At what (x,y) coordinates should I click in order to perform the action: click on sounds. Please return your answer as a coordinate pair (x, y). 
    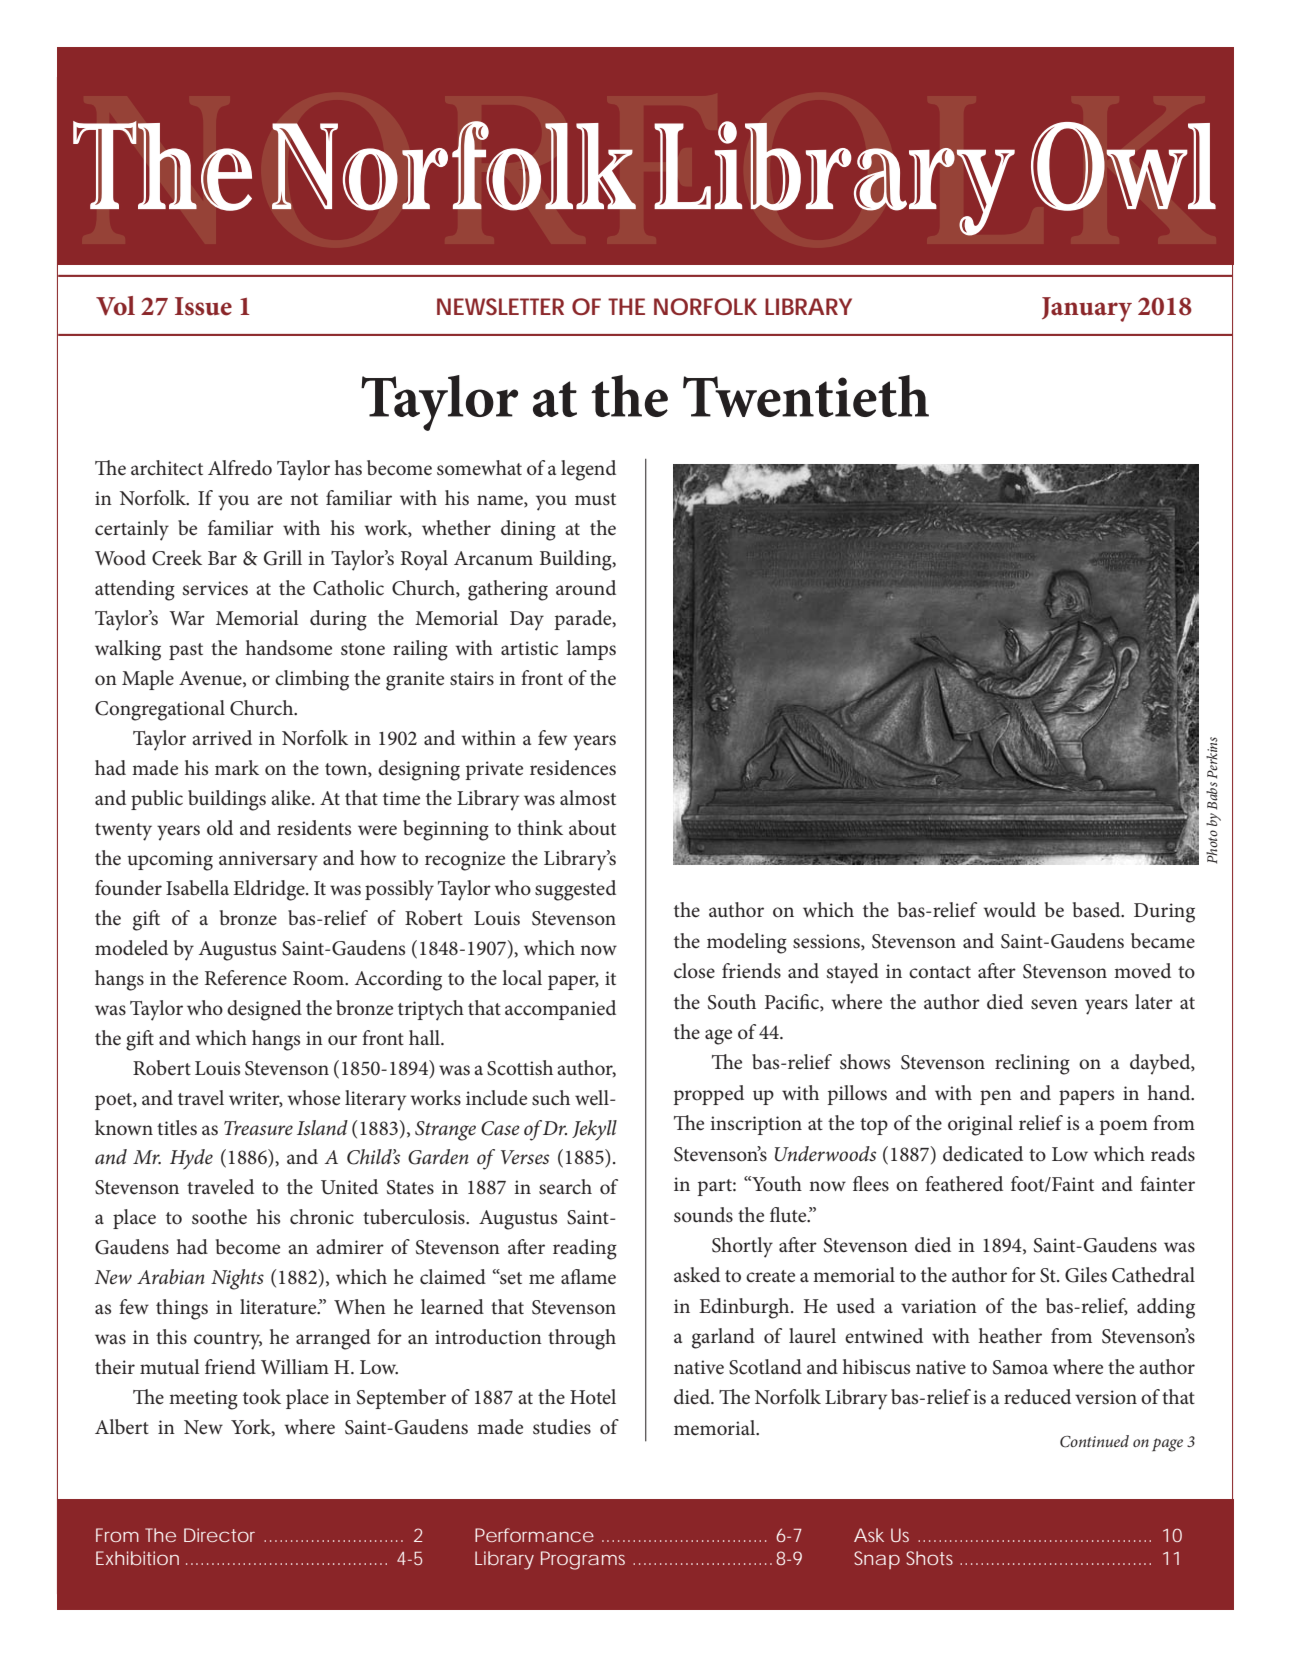
    Looking at the image, I should click on (703, 1215).
